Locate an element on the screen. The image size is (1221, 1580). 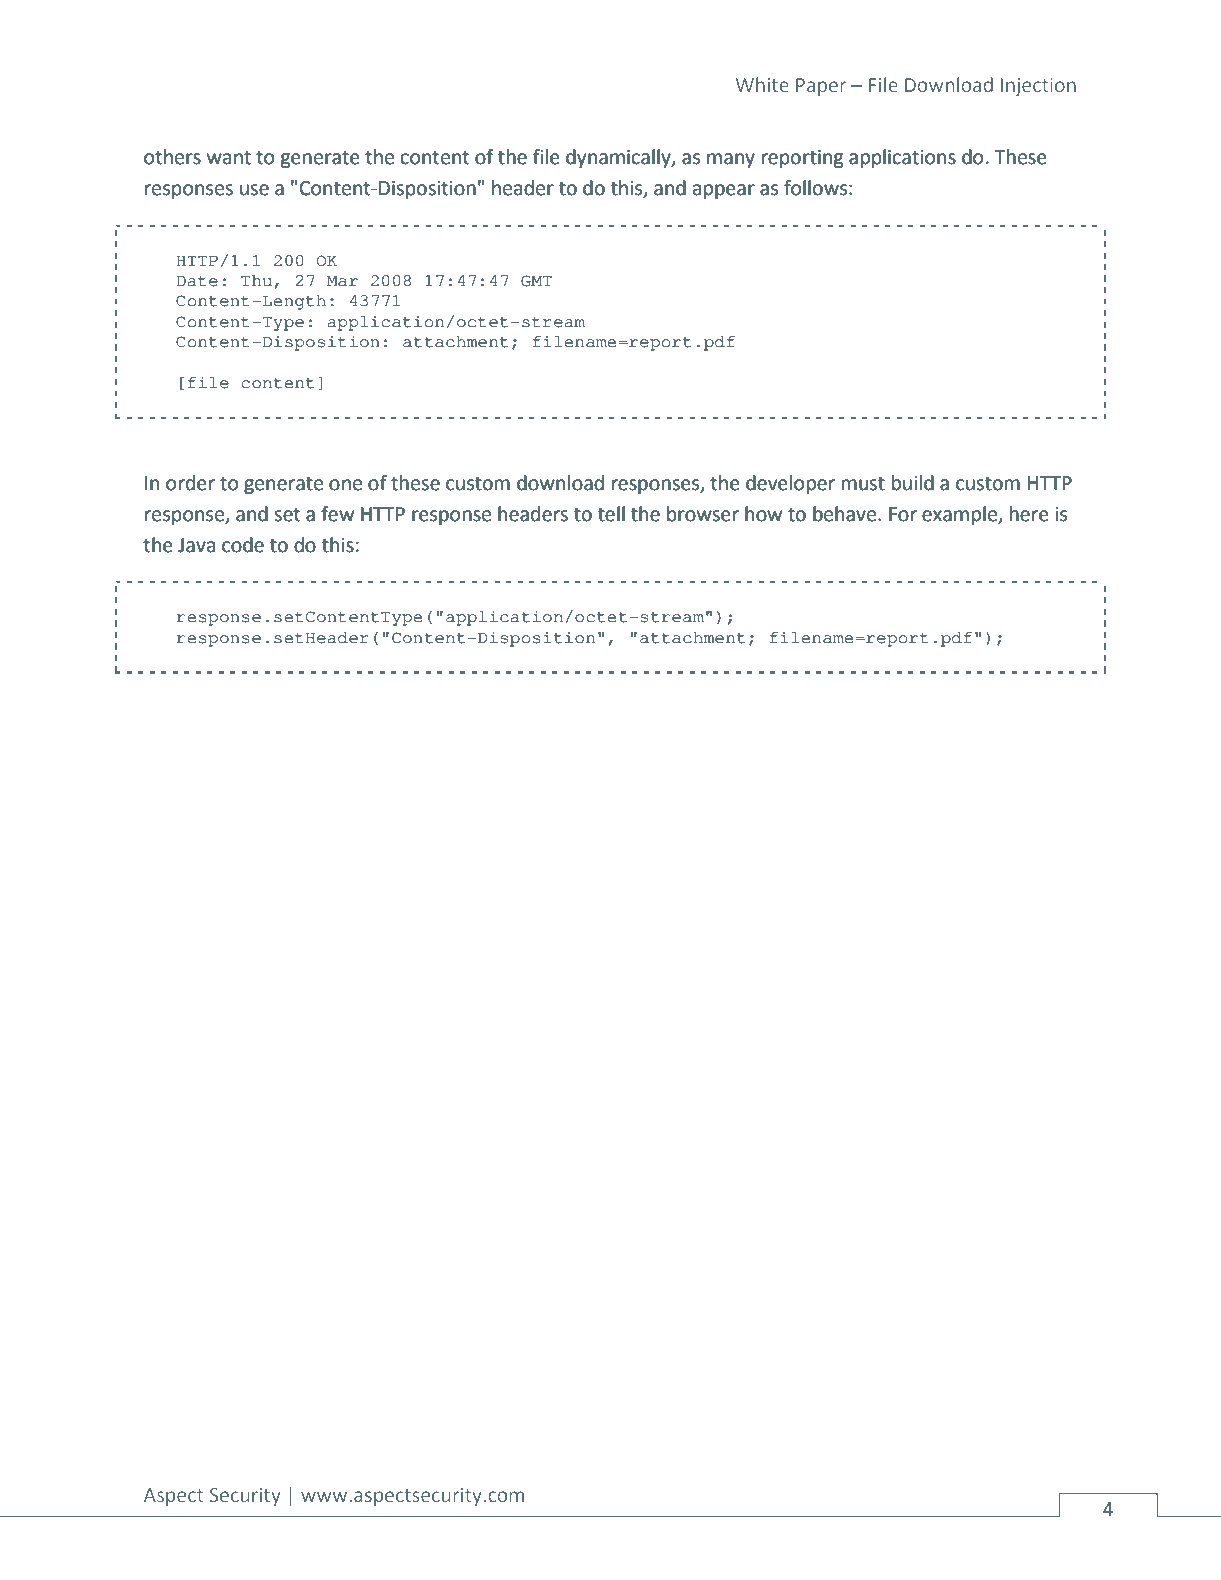
appear is located at coordinates (724, 191).
